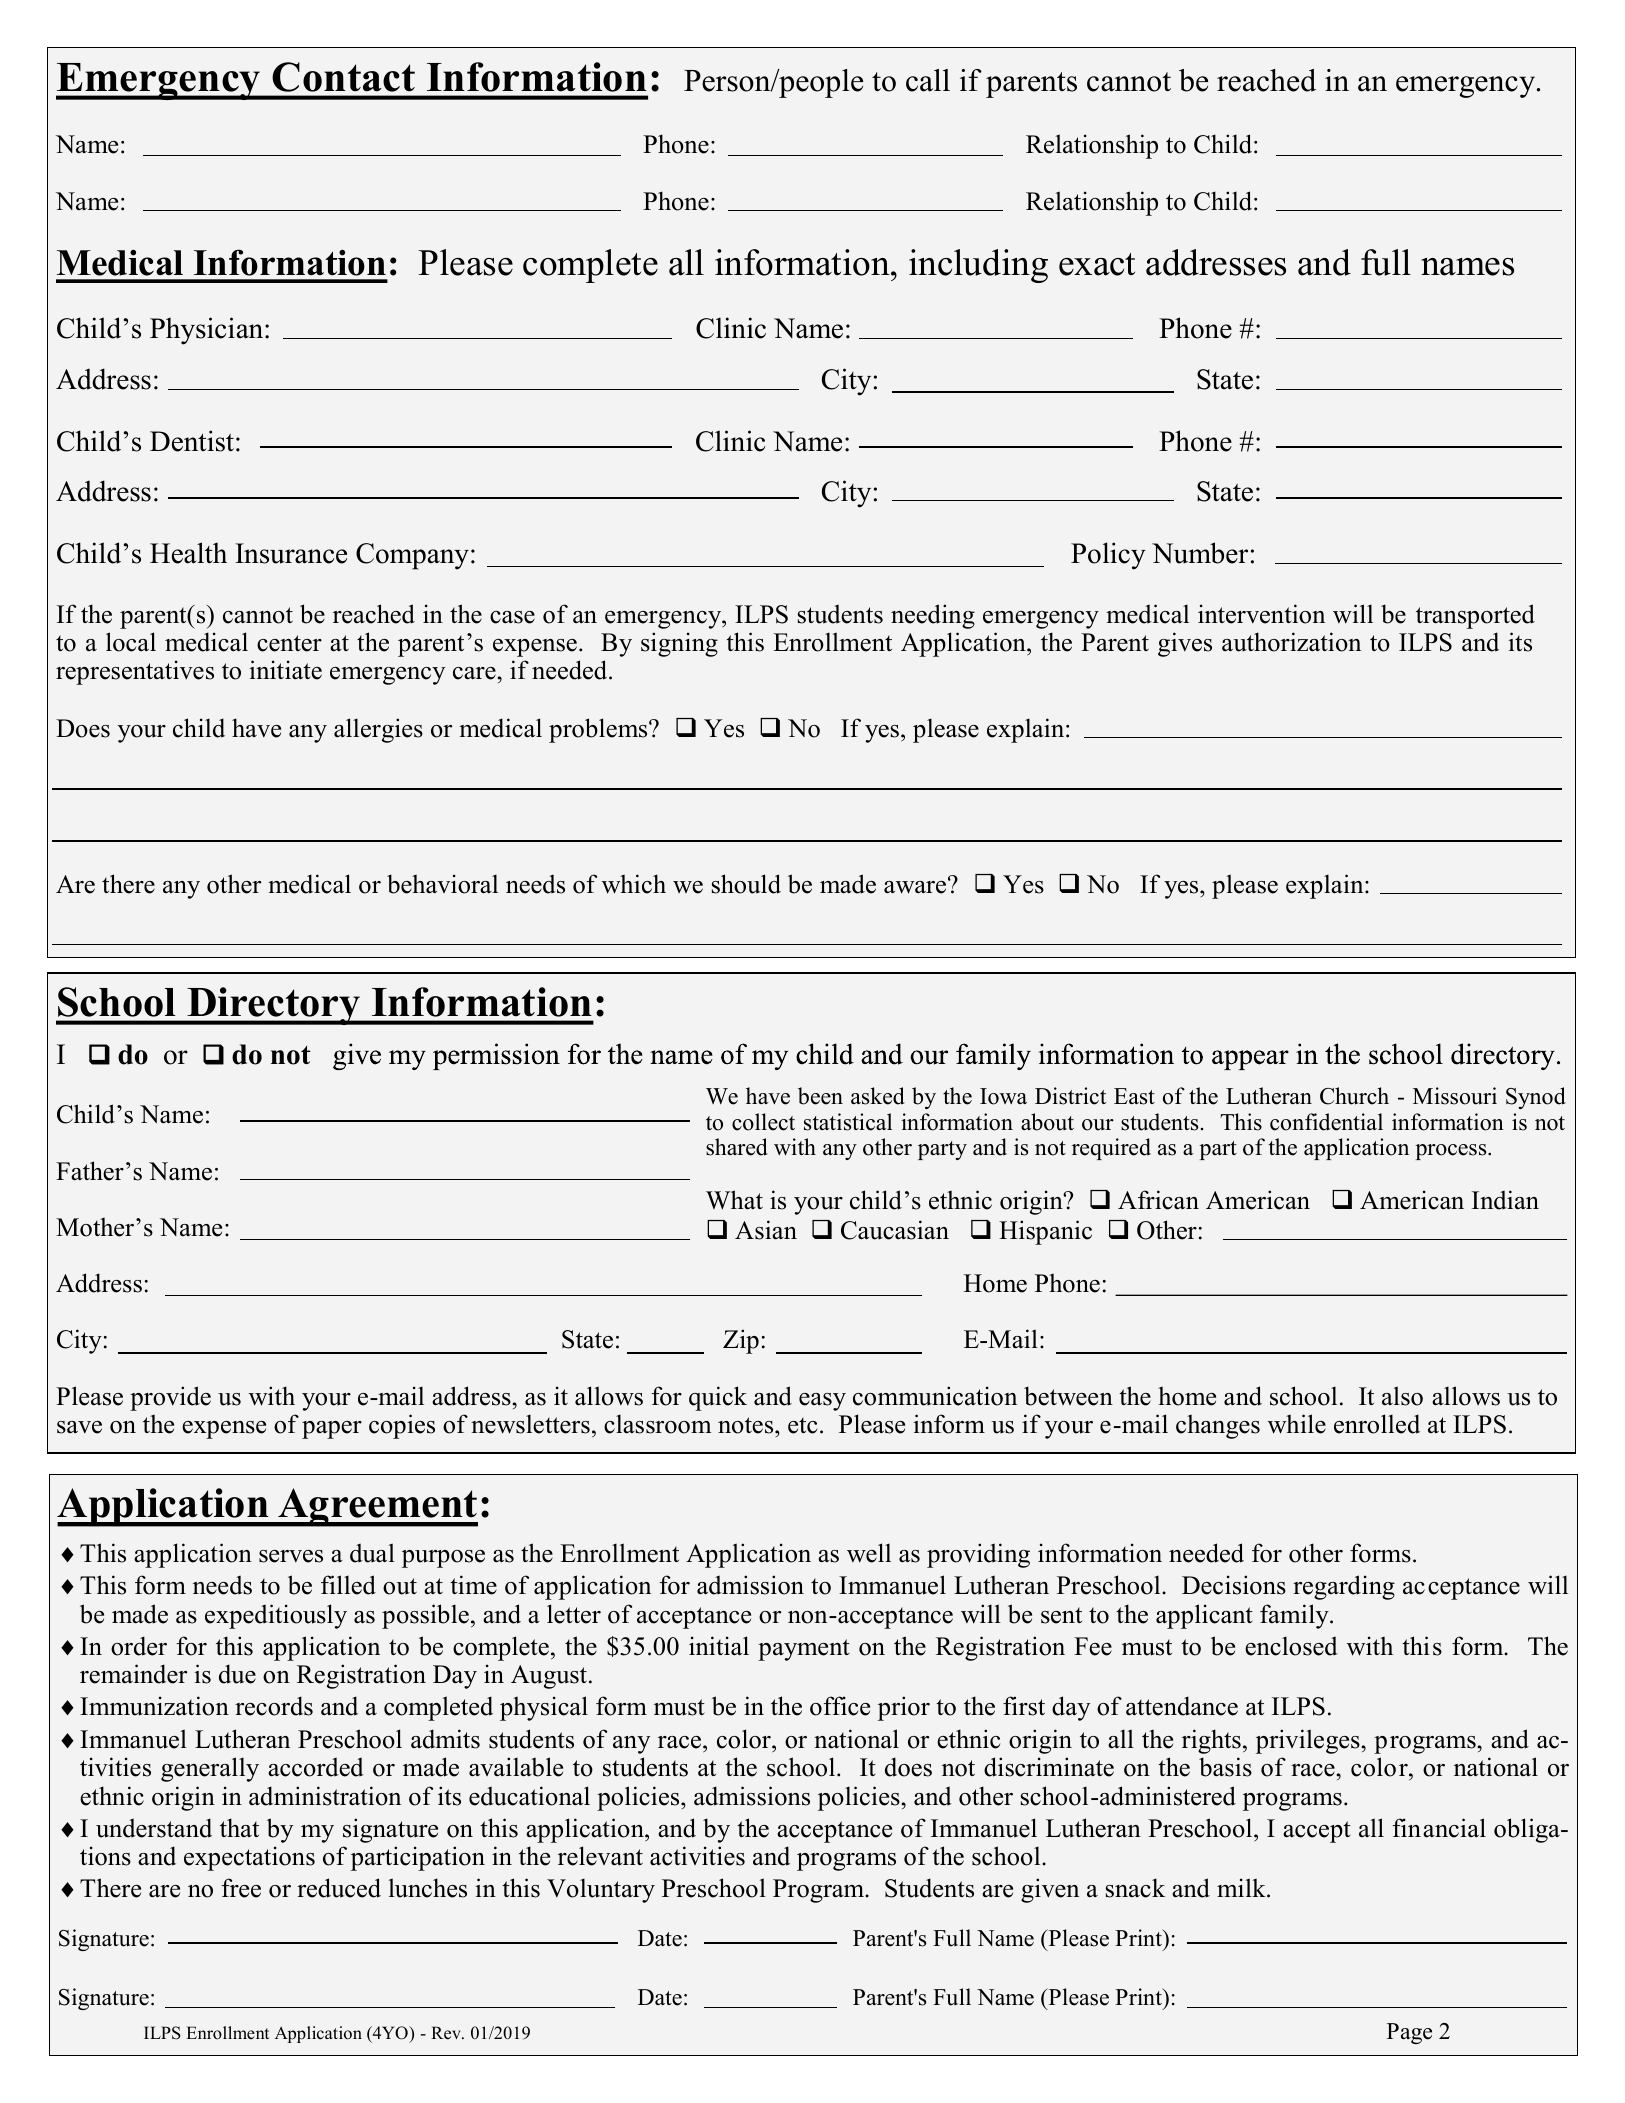  Describe the element at coordinates (1097, 264) in the screenshot. I see `exact` at that location.
